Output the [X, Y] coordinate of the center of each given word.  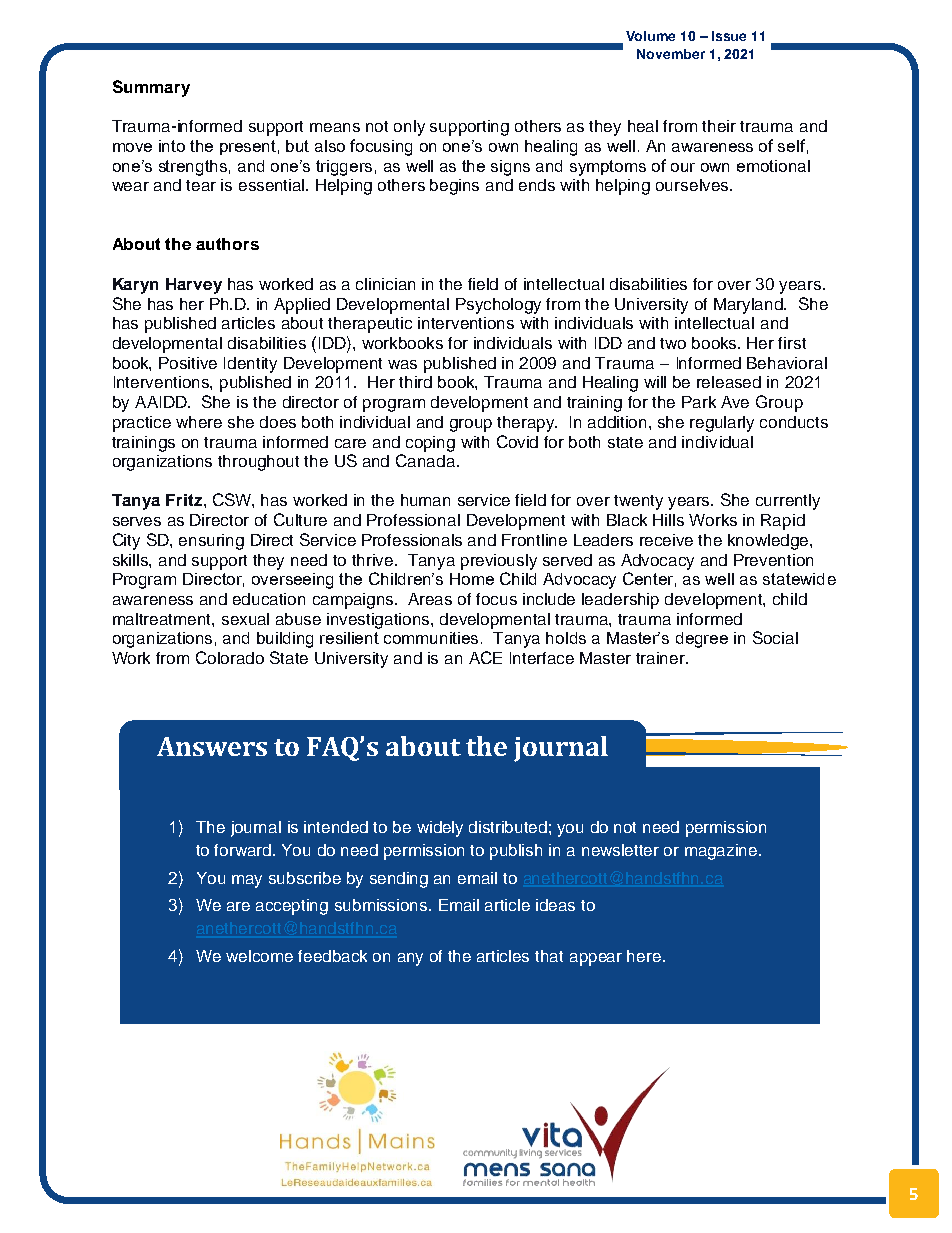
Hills [668, 520]
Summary [151, 88]
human [425, 500]
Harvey [194, 286]
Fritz [184, 500]
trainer [662, 658]
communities [433, 638]
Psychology [498, 306]
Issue [729, 36]
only [409, 128]
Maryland [750, 306]
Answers [212, 746]
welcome [259, 956]
